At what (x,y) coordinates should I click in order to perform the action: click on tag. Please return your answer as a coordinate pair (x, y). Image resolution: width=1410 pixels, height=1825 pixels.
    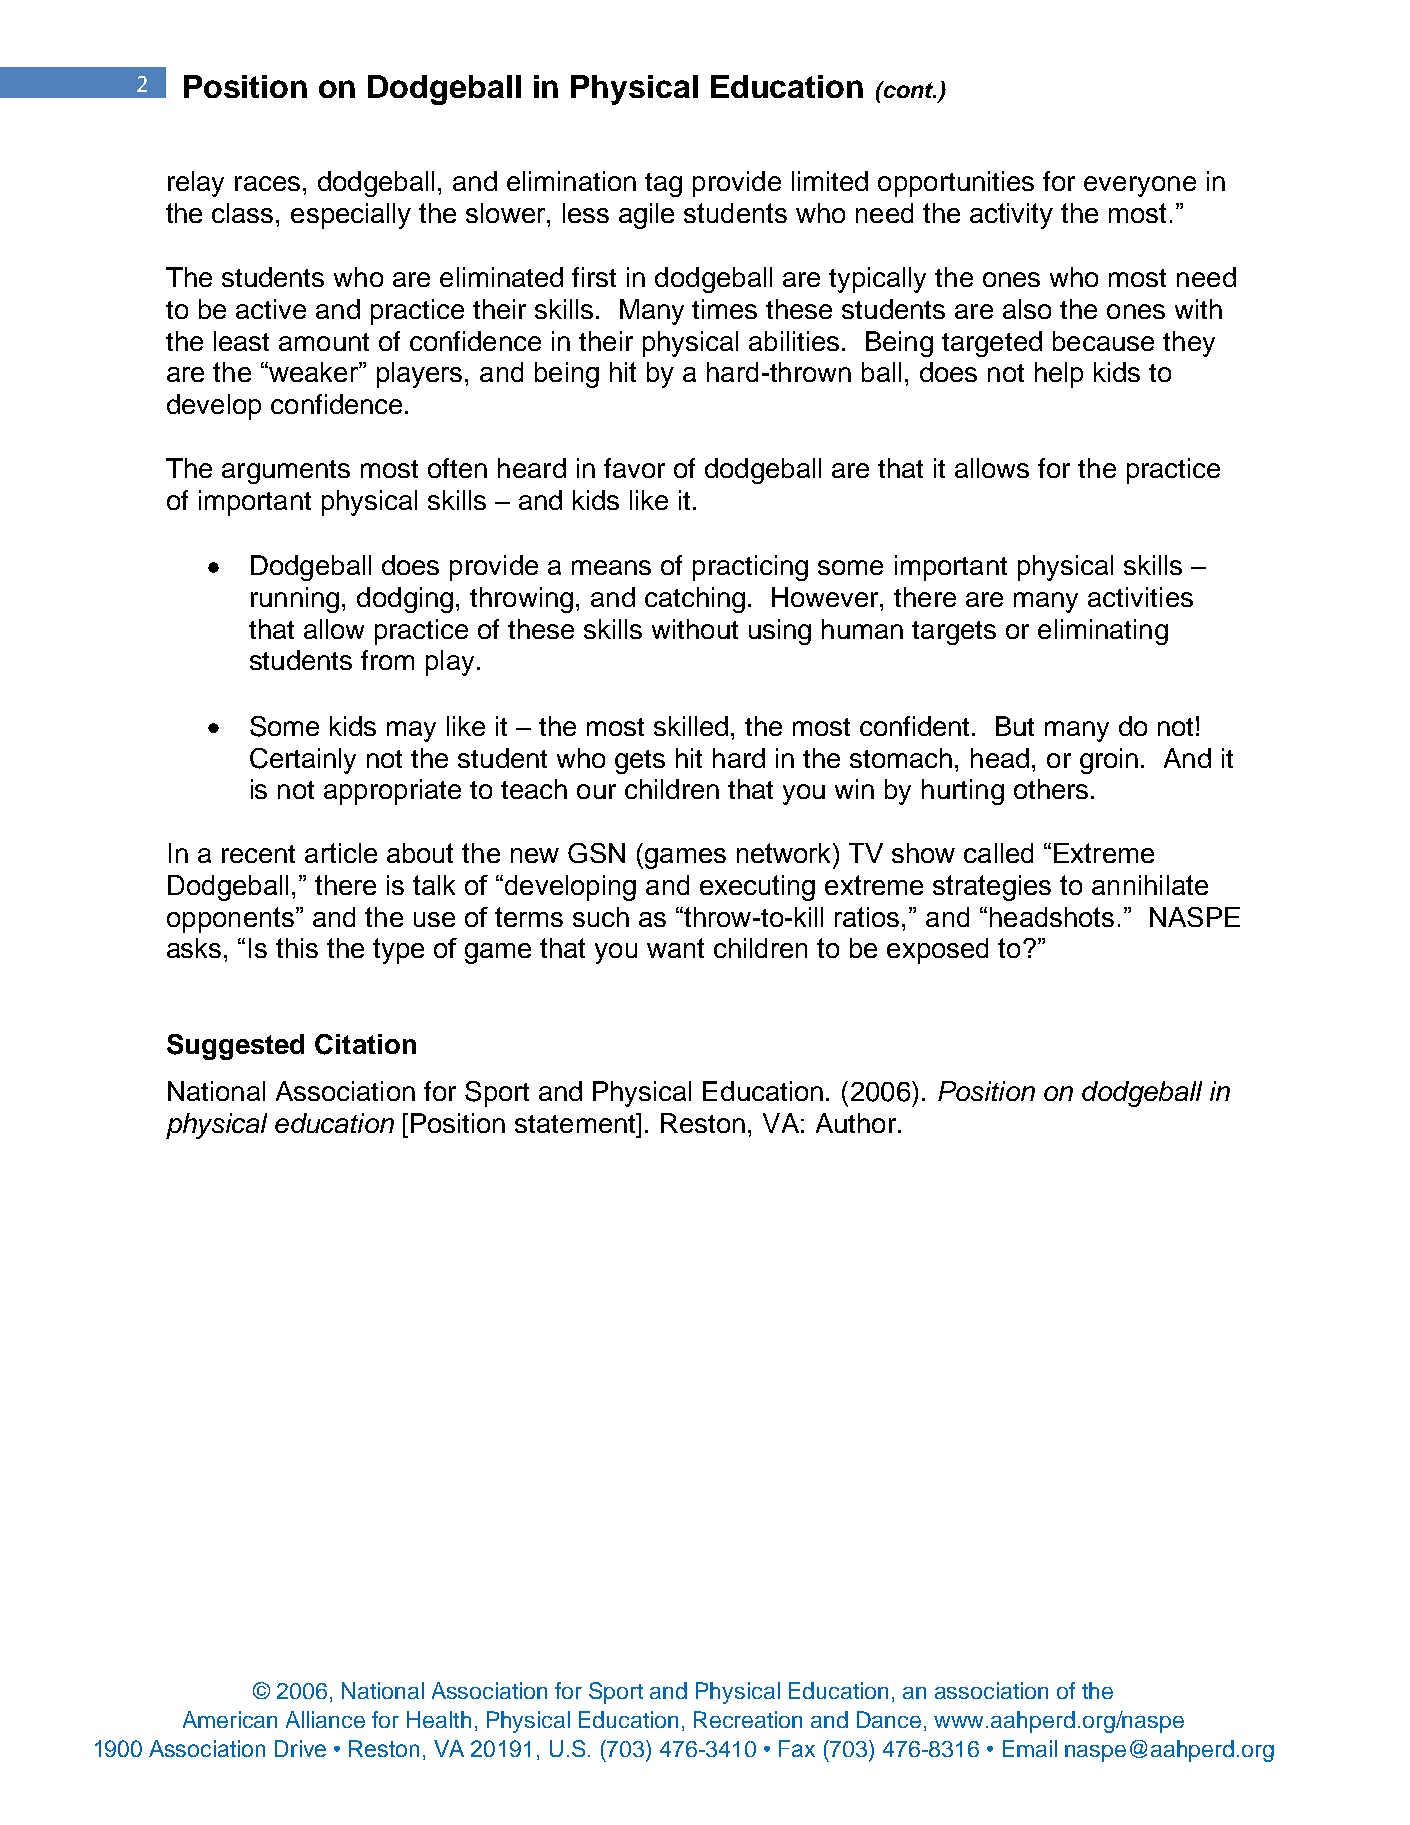
    Looking at the image, I should click on (663, 185).
